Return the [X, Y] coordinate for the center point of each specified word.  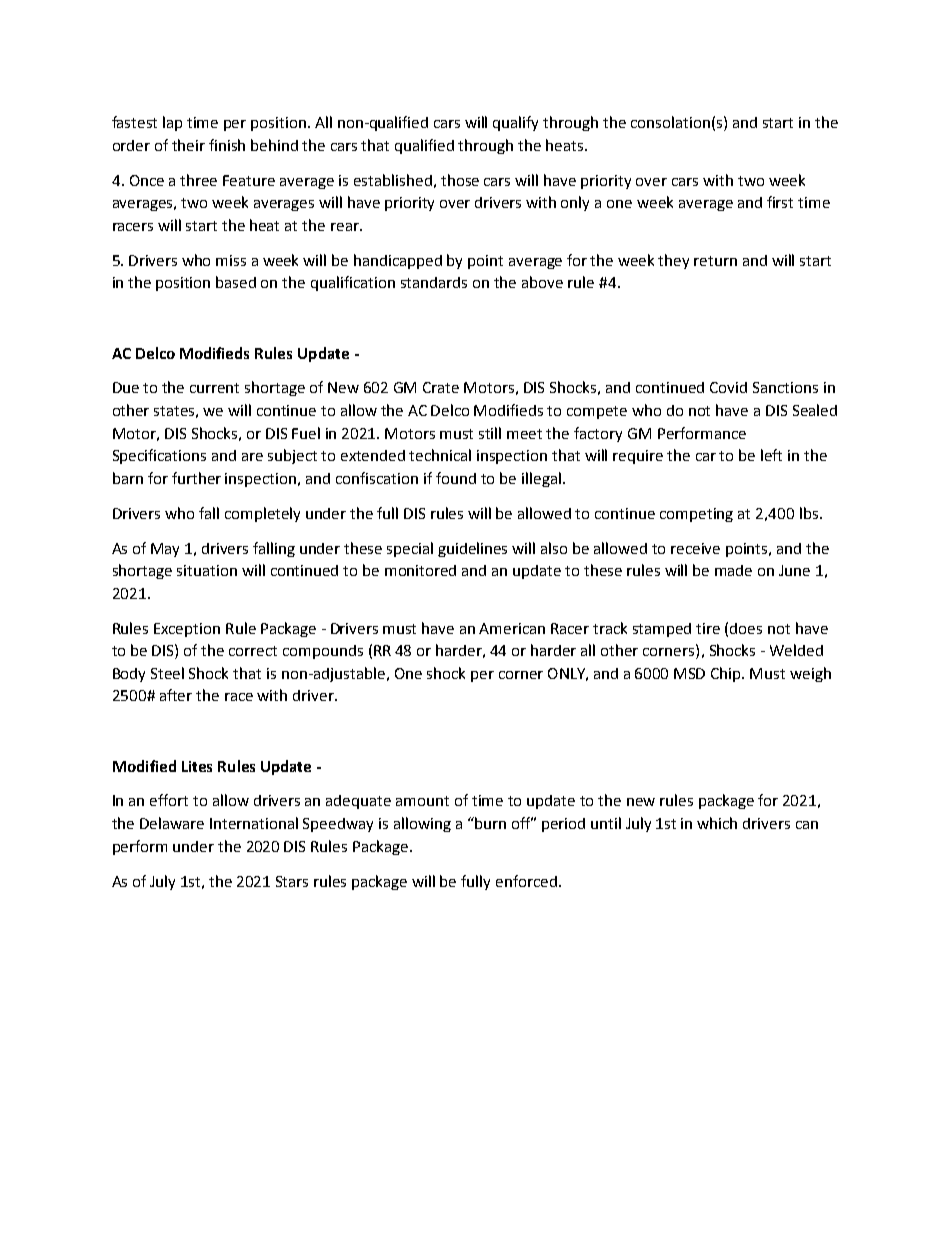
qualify [515, 123]
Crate [441, 387]
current [214, 388]
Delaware [172, 823]
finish [227, 145]
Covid [728, 387]
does [746, 628]
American [512, 628]
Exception [187, 630]
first [780, 202]
